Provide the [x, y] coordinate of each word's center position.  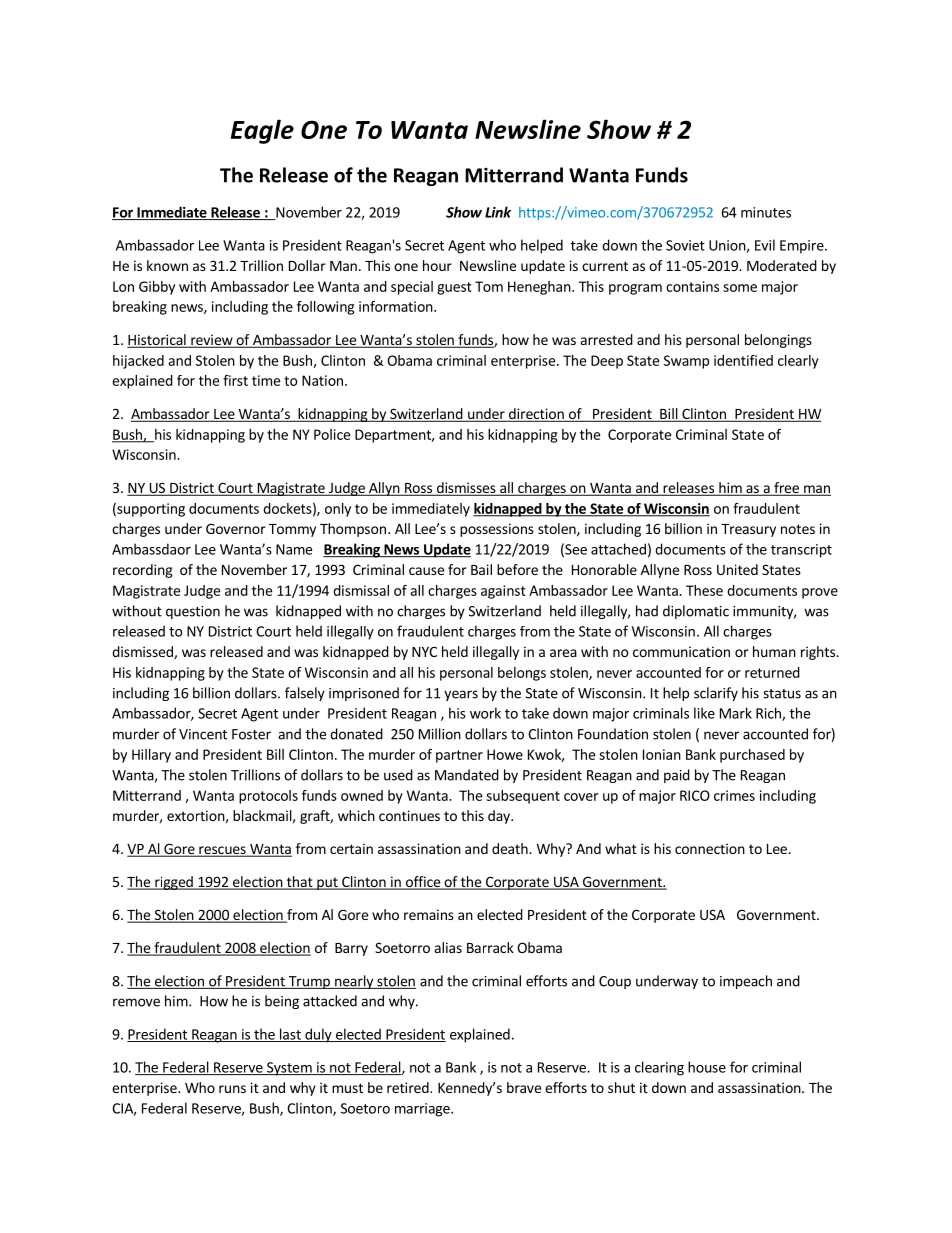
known [167, 265]
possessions [497, 530]
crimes [734, 795]
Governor [236, 528]
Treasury [748, 530]
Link [498, 212]
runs [232, 1089]
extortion [196, 815]
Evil [765, 245]
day [500, 817]
